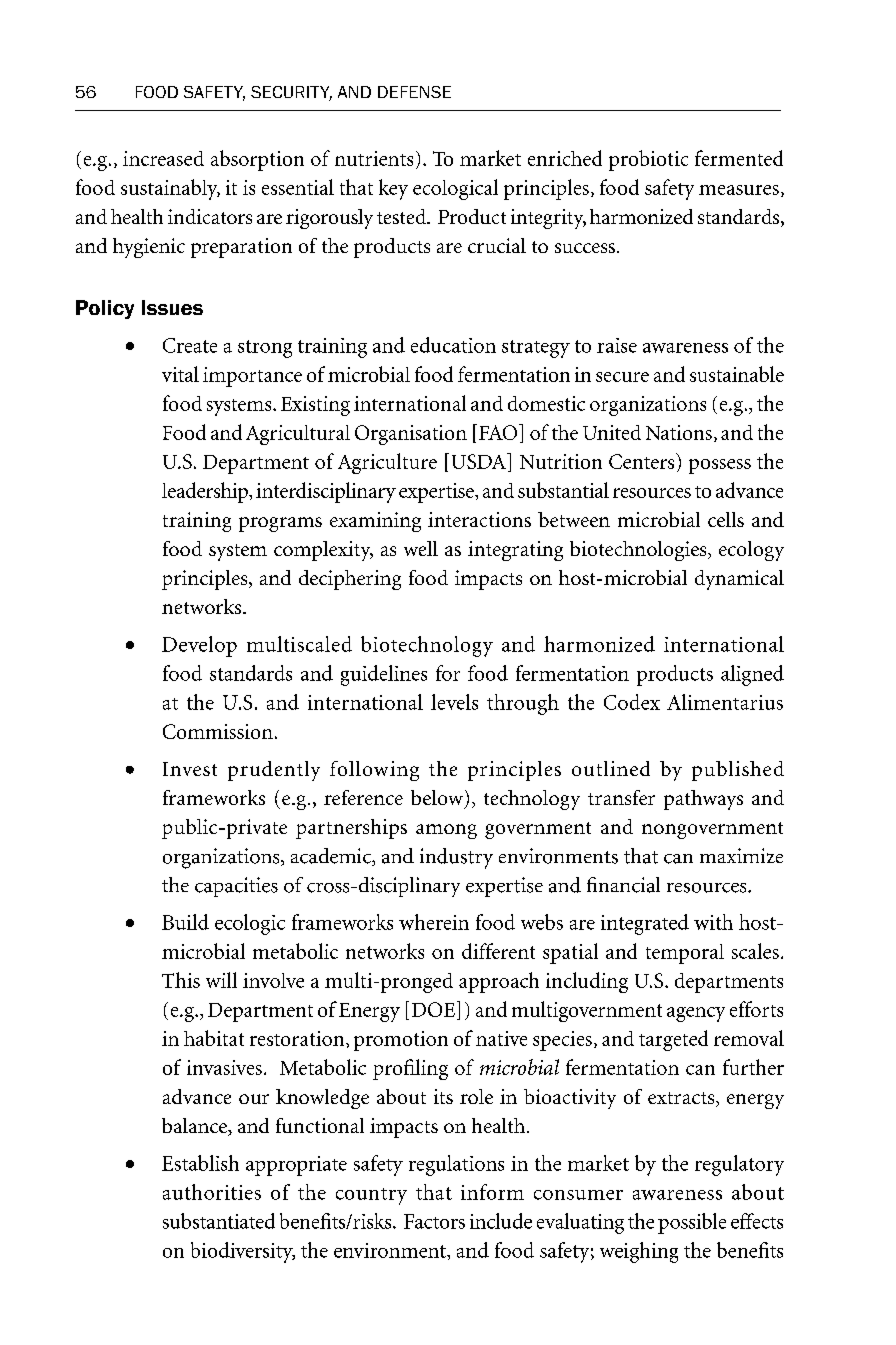 The width and height of the screenshot is (896, 1345). Describe the element at coordinates (685, 954) in the screenshot. I see `temporal` at that location.
